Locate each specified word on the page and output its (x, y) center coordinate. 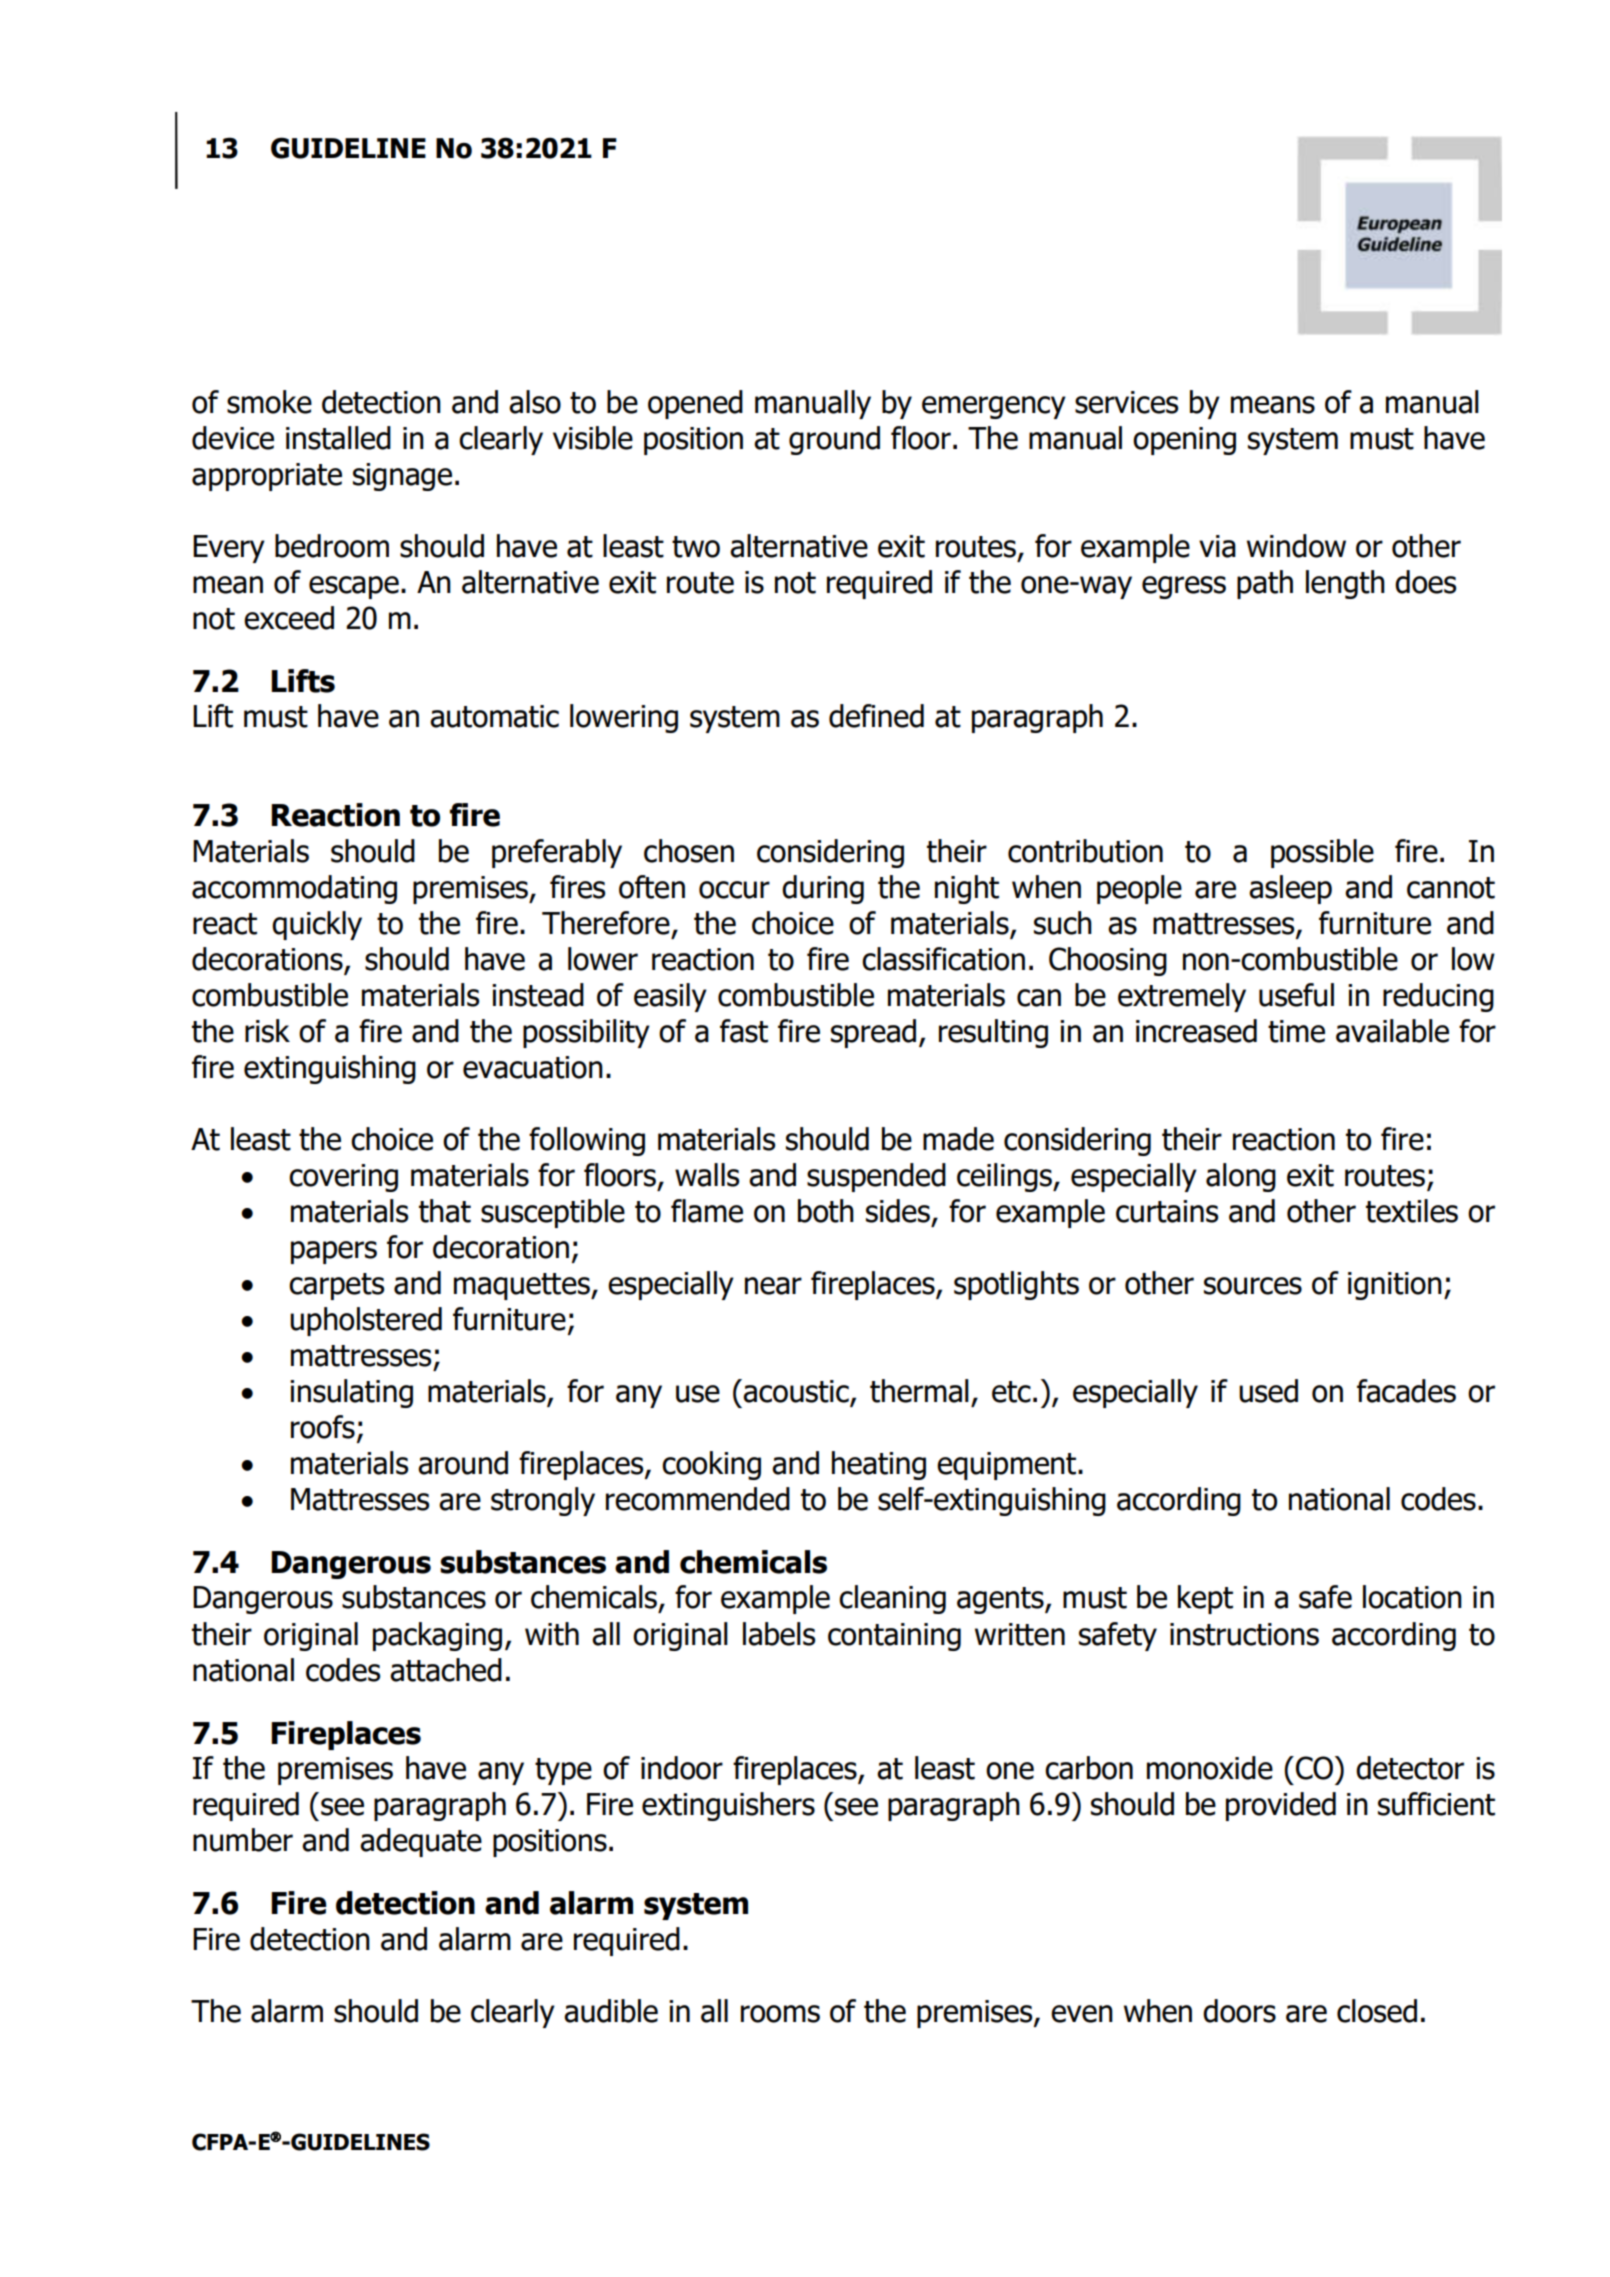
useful (1296, 995)
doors (1239, 2011)
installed (338, 438)
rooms (780, 2014)
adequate (421, 1842)
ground (834, 440)
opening (1184, 441)
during (823, 889)
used (1268, 1391)
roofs (323, 1427)
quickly (317, 925)
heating (879, 1465)
